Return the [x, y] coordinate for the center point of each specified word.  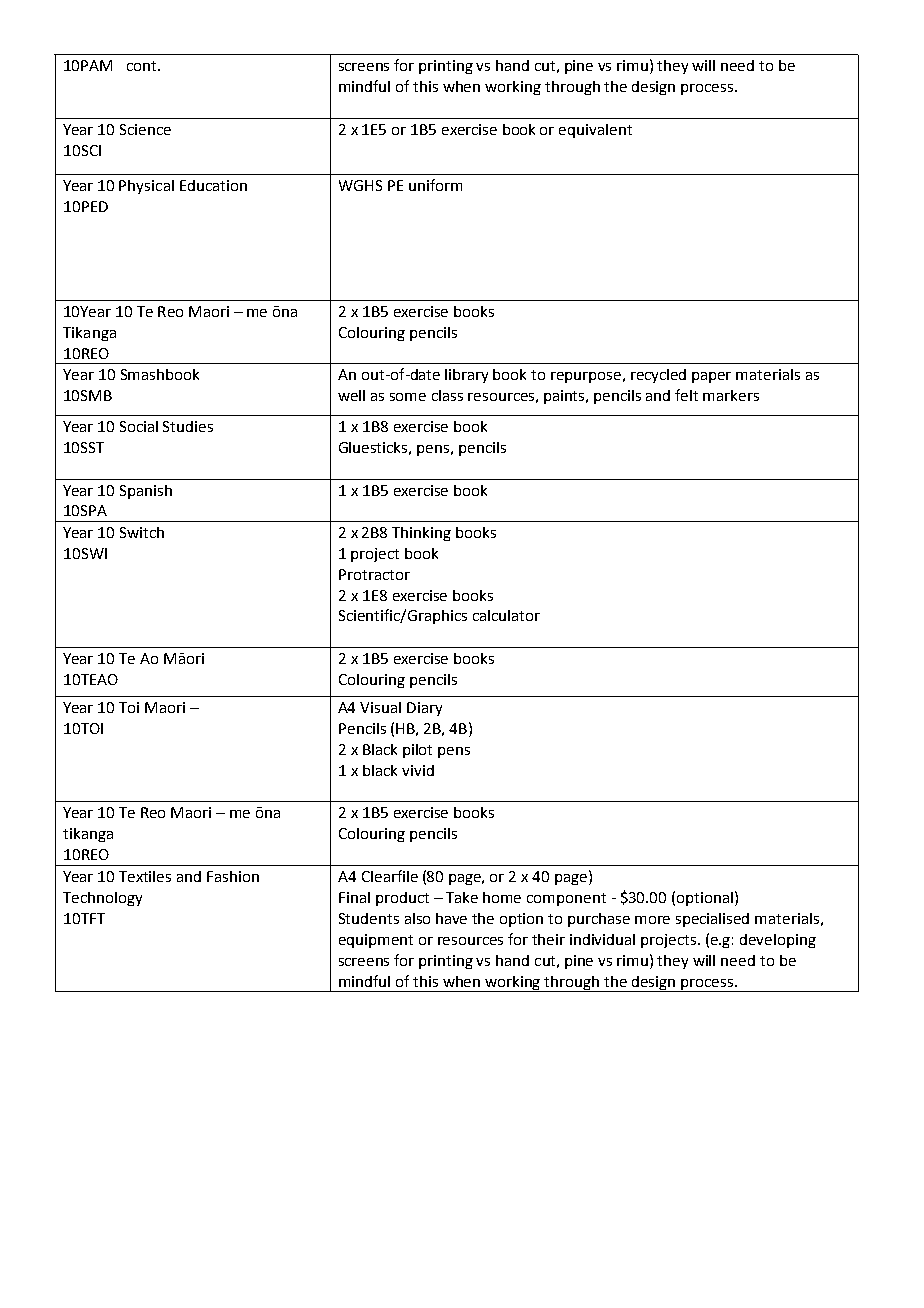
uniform [435, 185]
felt [686, 395]
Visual [380, 707]
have [451, 918]
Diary [424, 709]
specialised [712, 920]
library [466, 376]
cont [141, 66]
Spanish [146, 492]
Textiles [145, 876]
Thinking [421, 534]
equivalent [595, 131]
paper [711, 377]
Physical [146, 187]
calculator [506, 615]
